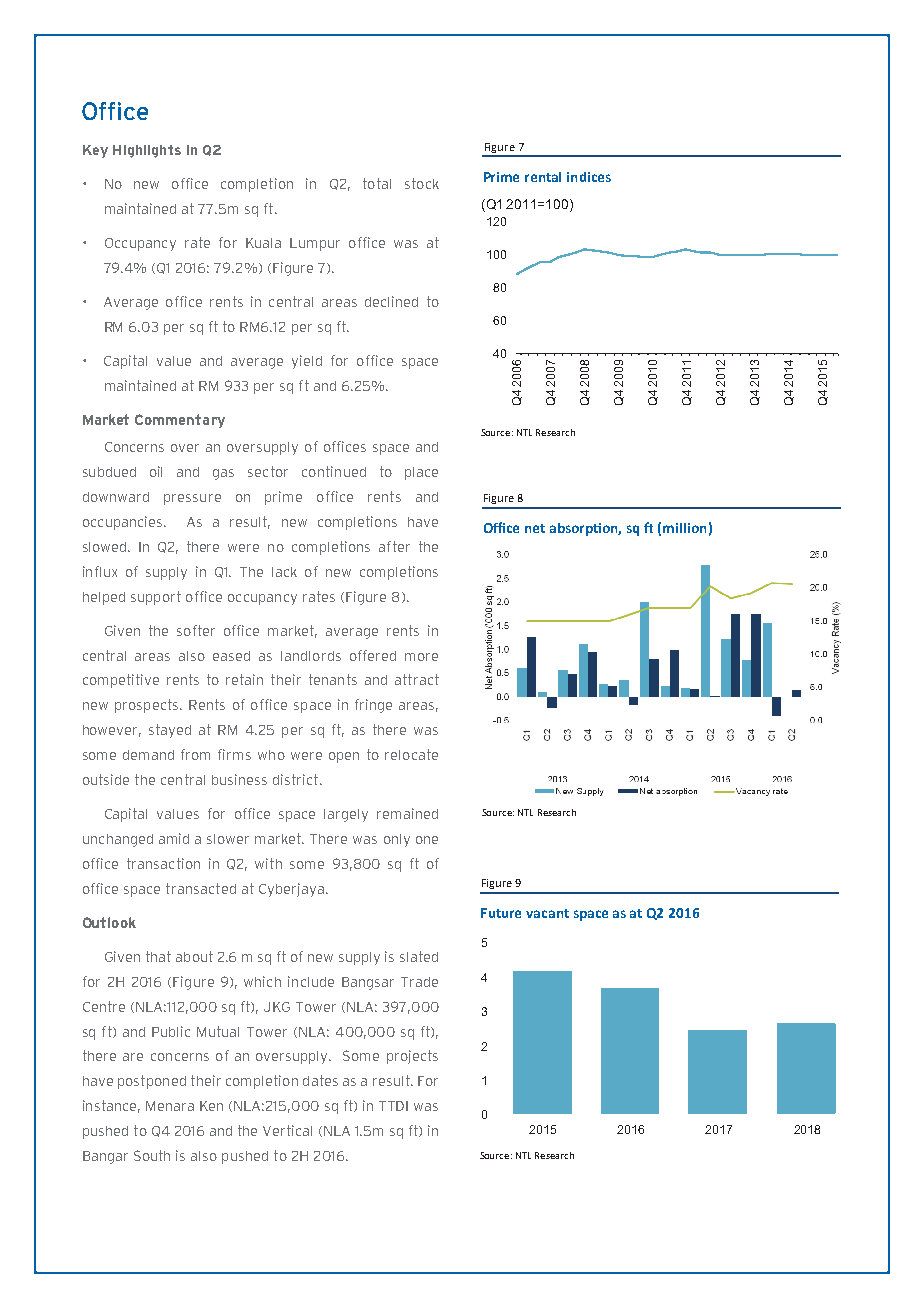 The image size is (924, 1308). What do you see at coordinates (147, 151) in the image?
I see `Highlights` at bounding box center [147, 151].
